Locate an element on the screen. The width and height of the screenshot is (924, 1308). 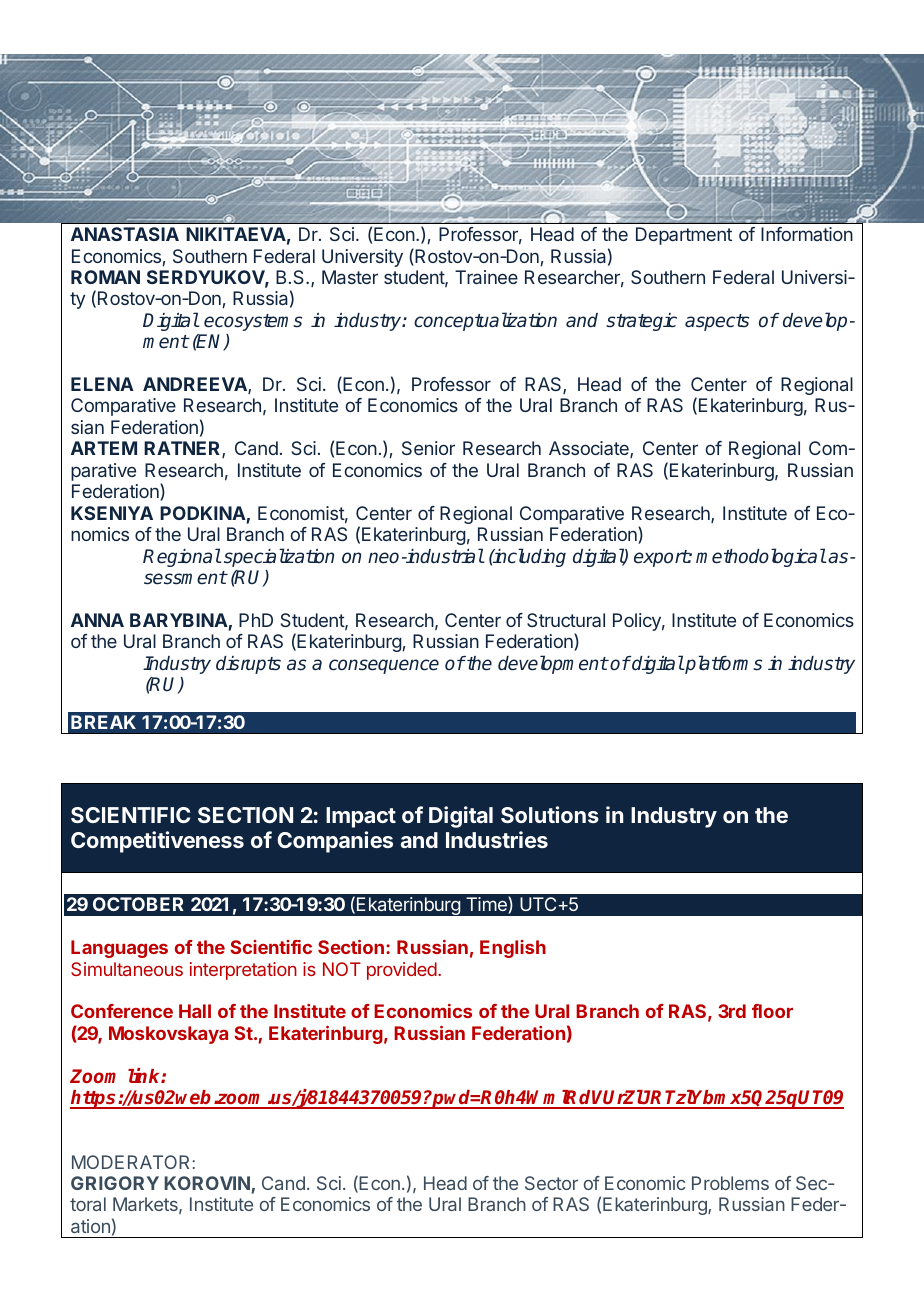
consequence is located at coordinates (384, 666).
